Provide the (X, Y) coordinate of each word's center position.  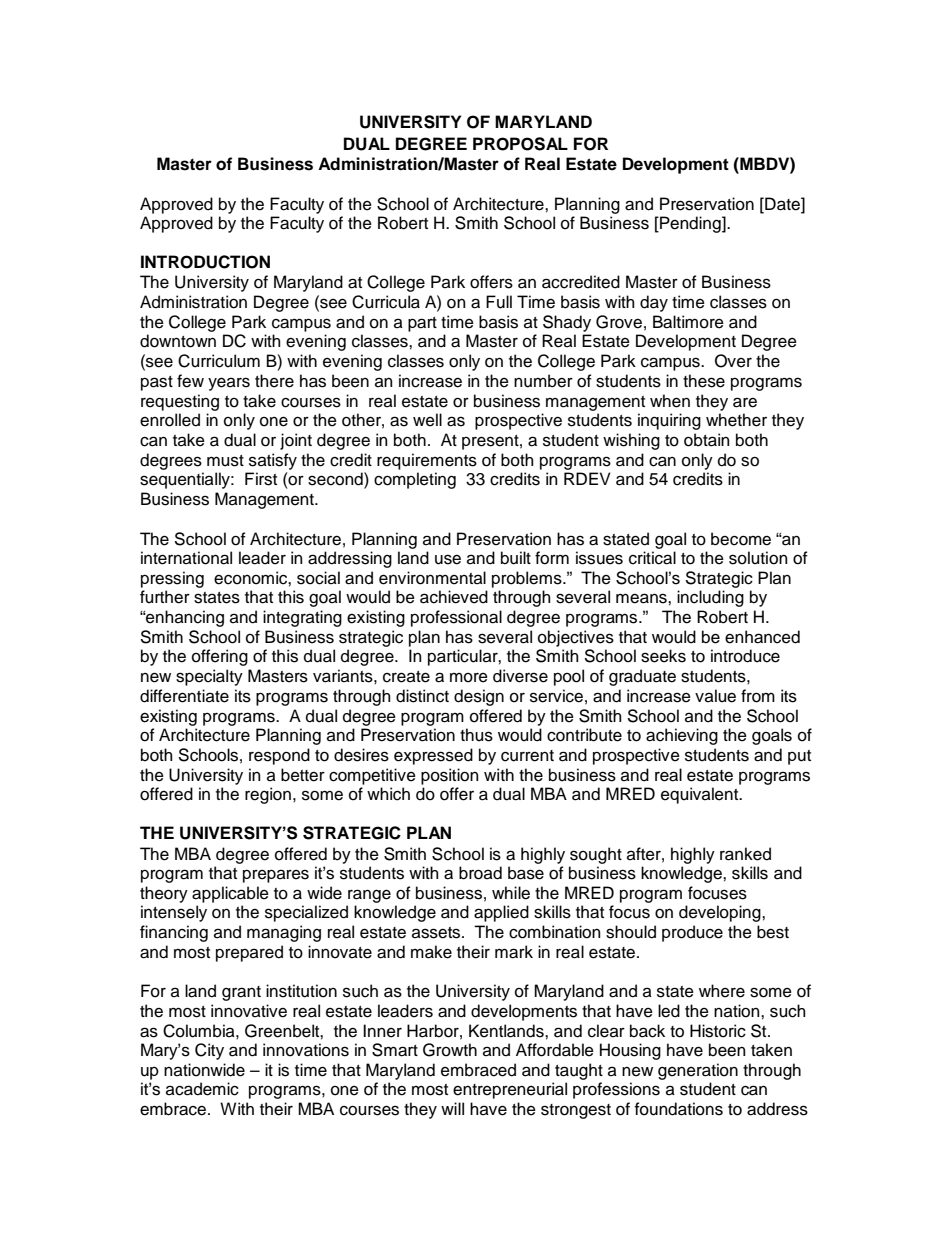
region (268, 795)
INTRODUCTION (205, 262)
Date (782, 204)
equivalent (701, 795)
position (450, 776)
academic (202, 1089)
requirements (427, 461)
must (225, 461)
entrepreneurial (510, 1090)
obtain (707, 440)
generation (698, 1071)
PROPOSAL (520, 144)
